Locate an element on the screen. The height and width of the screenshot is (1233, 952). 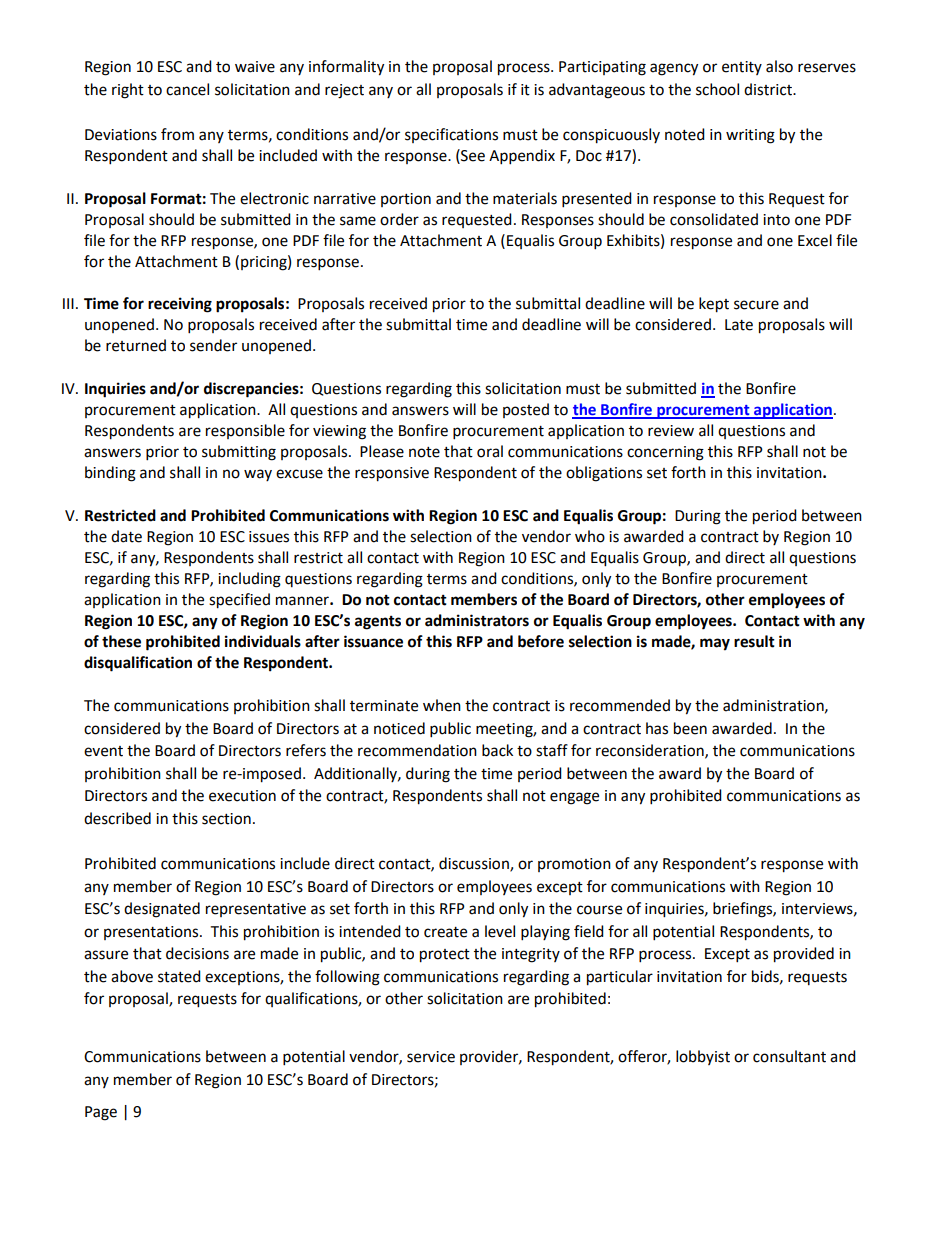
specified is located at coordinates (239, 601).
